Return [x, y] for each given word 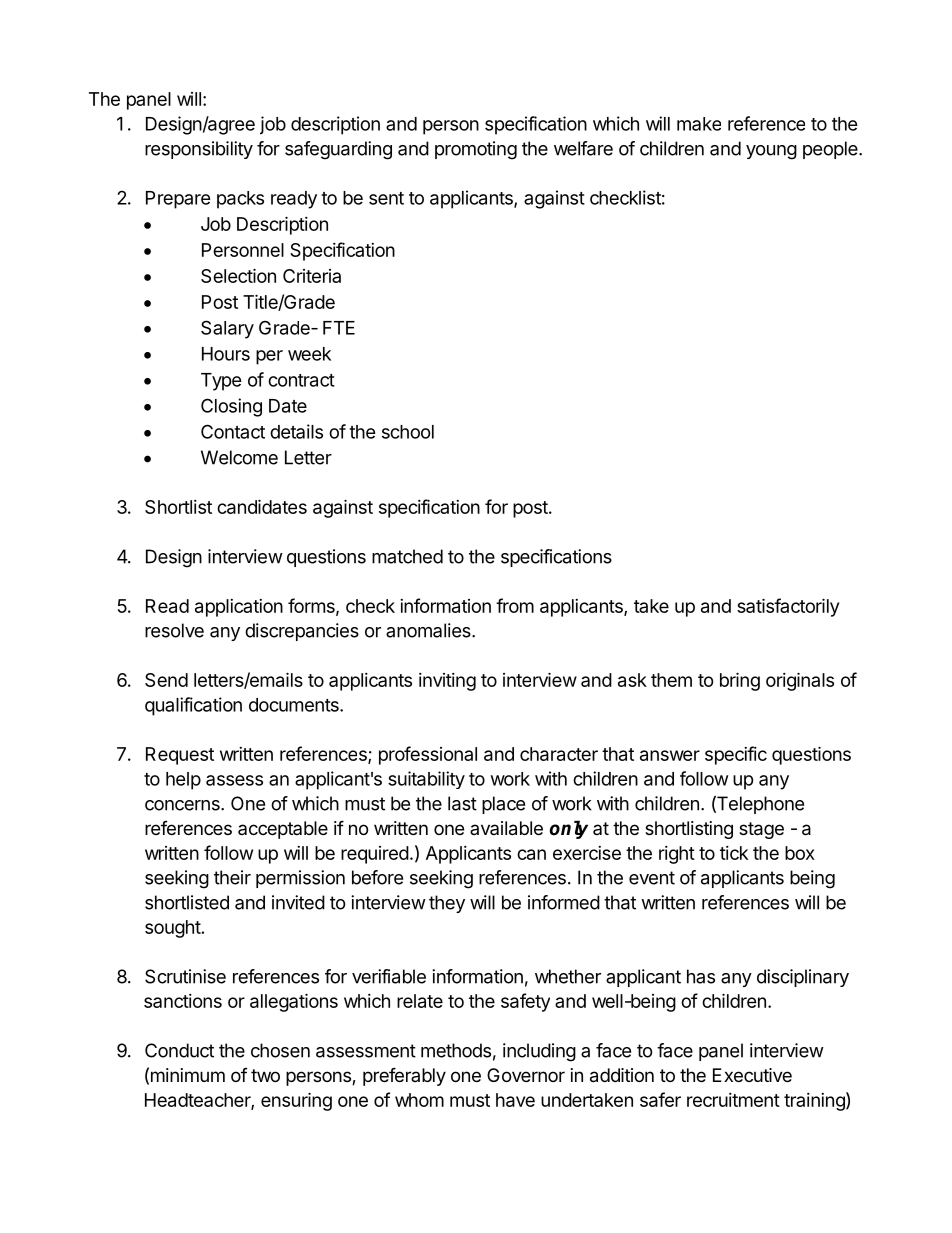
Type [221, 382]
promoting [476, 150]
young [771, 152]
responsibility [199, 150]
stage [761, 830]
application [239, 608]
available [506, 828]
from [515, 605]
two [265, 1075]
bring [740, 681]
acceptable [283, 830]
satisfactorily [788, 607]
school [408, 432]
